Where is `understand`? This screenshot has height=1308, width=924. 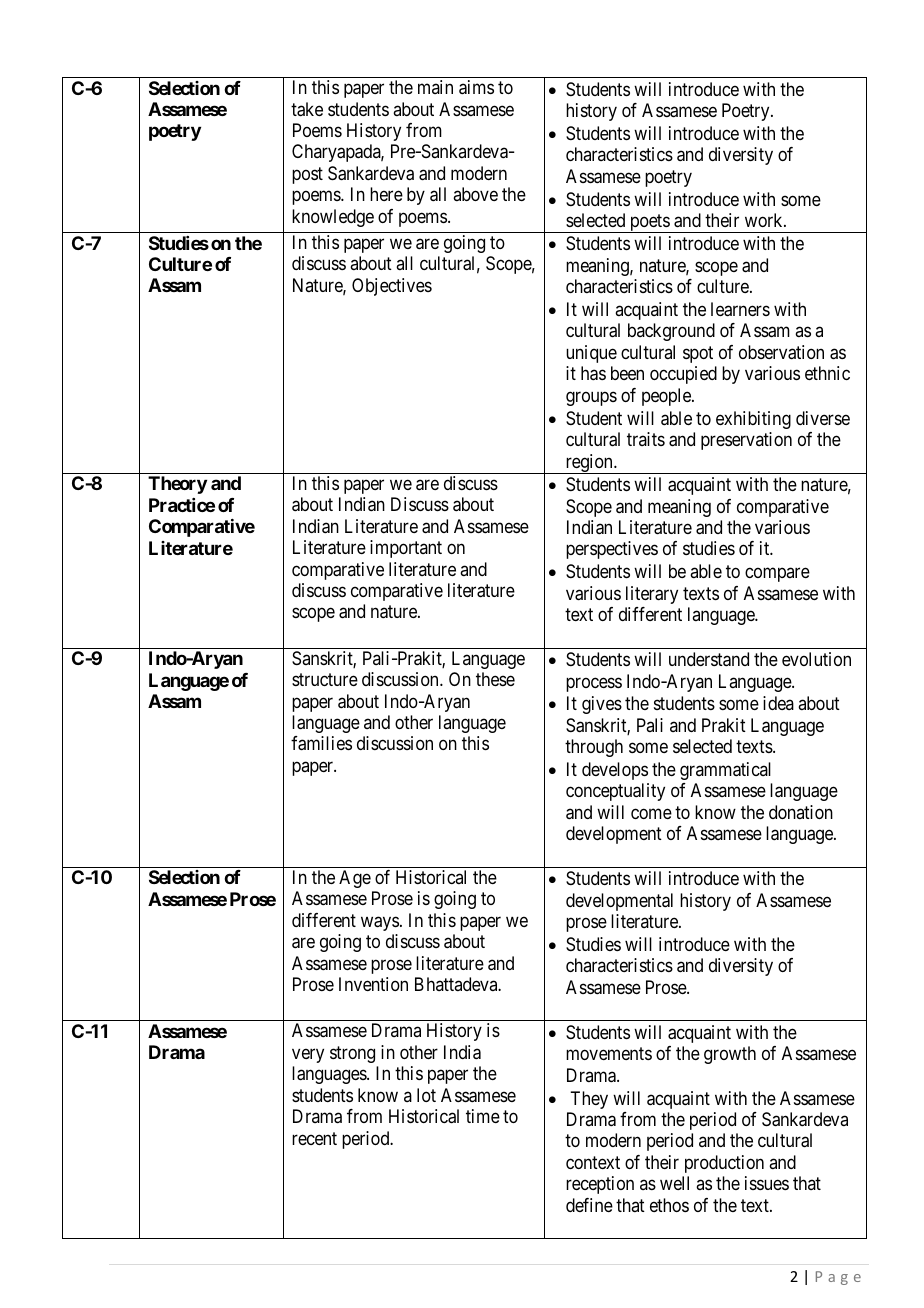 understand is located at coordinates (709, 659).
